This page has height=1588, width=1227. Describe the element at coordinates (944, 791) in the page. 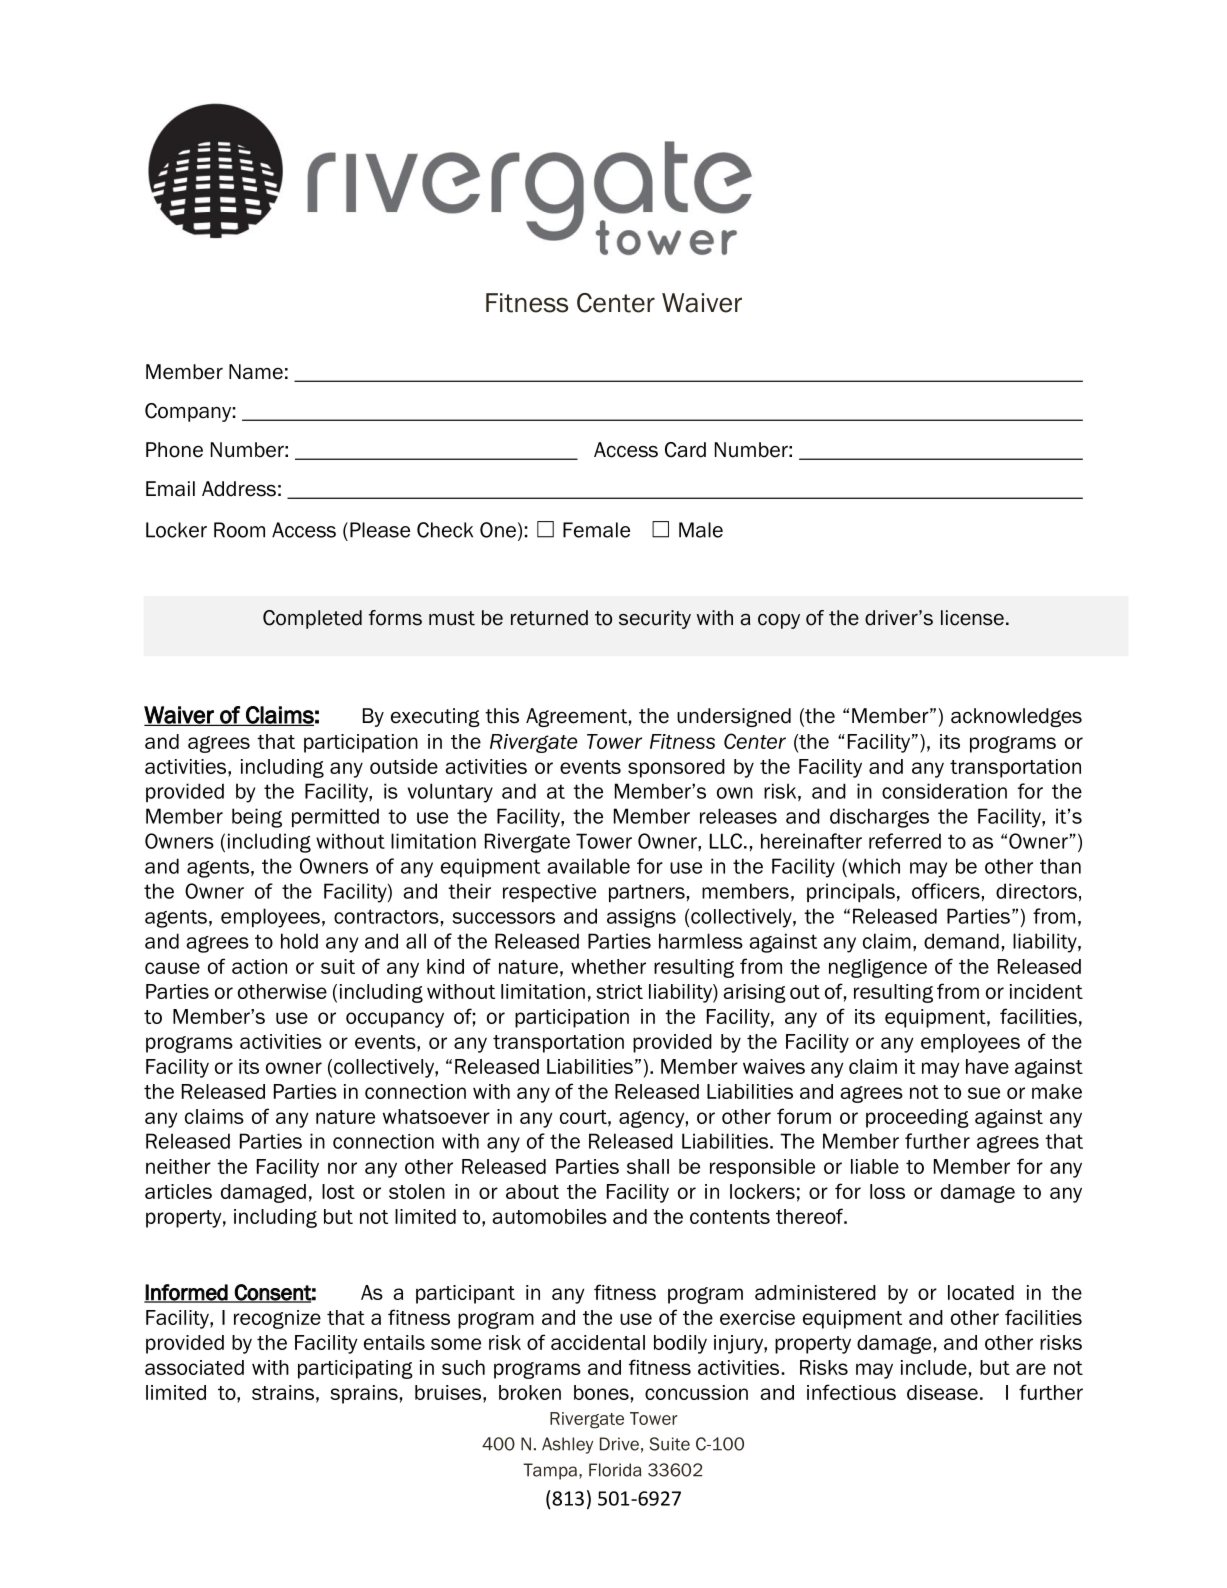

I see `consideration` at that location.
